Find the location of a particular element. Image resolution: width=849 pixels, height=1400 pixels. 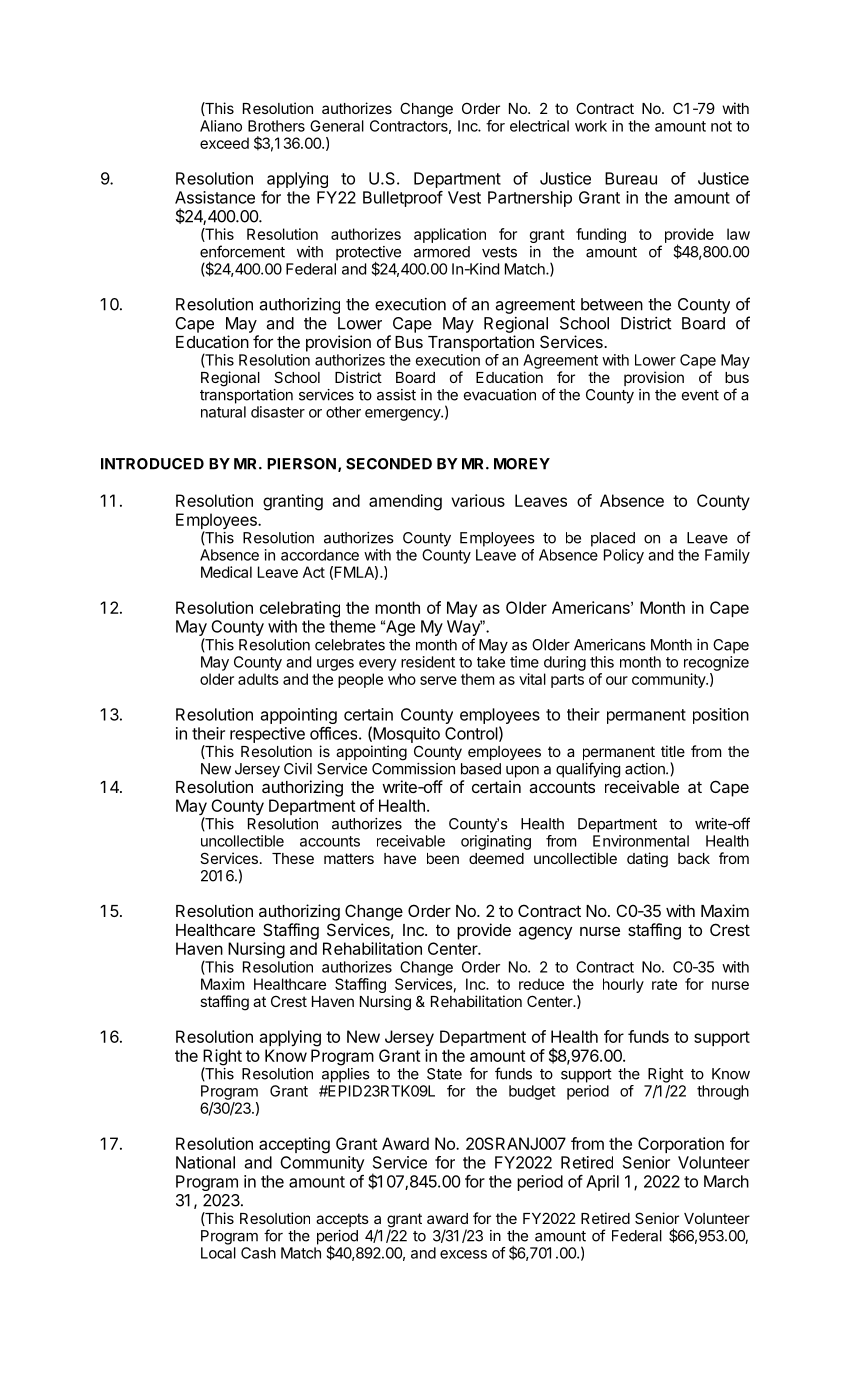

Cash is located at coordinates (258, 1253).
